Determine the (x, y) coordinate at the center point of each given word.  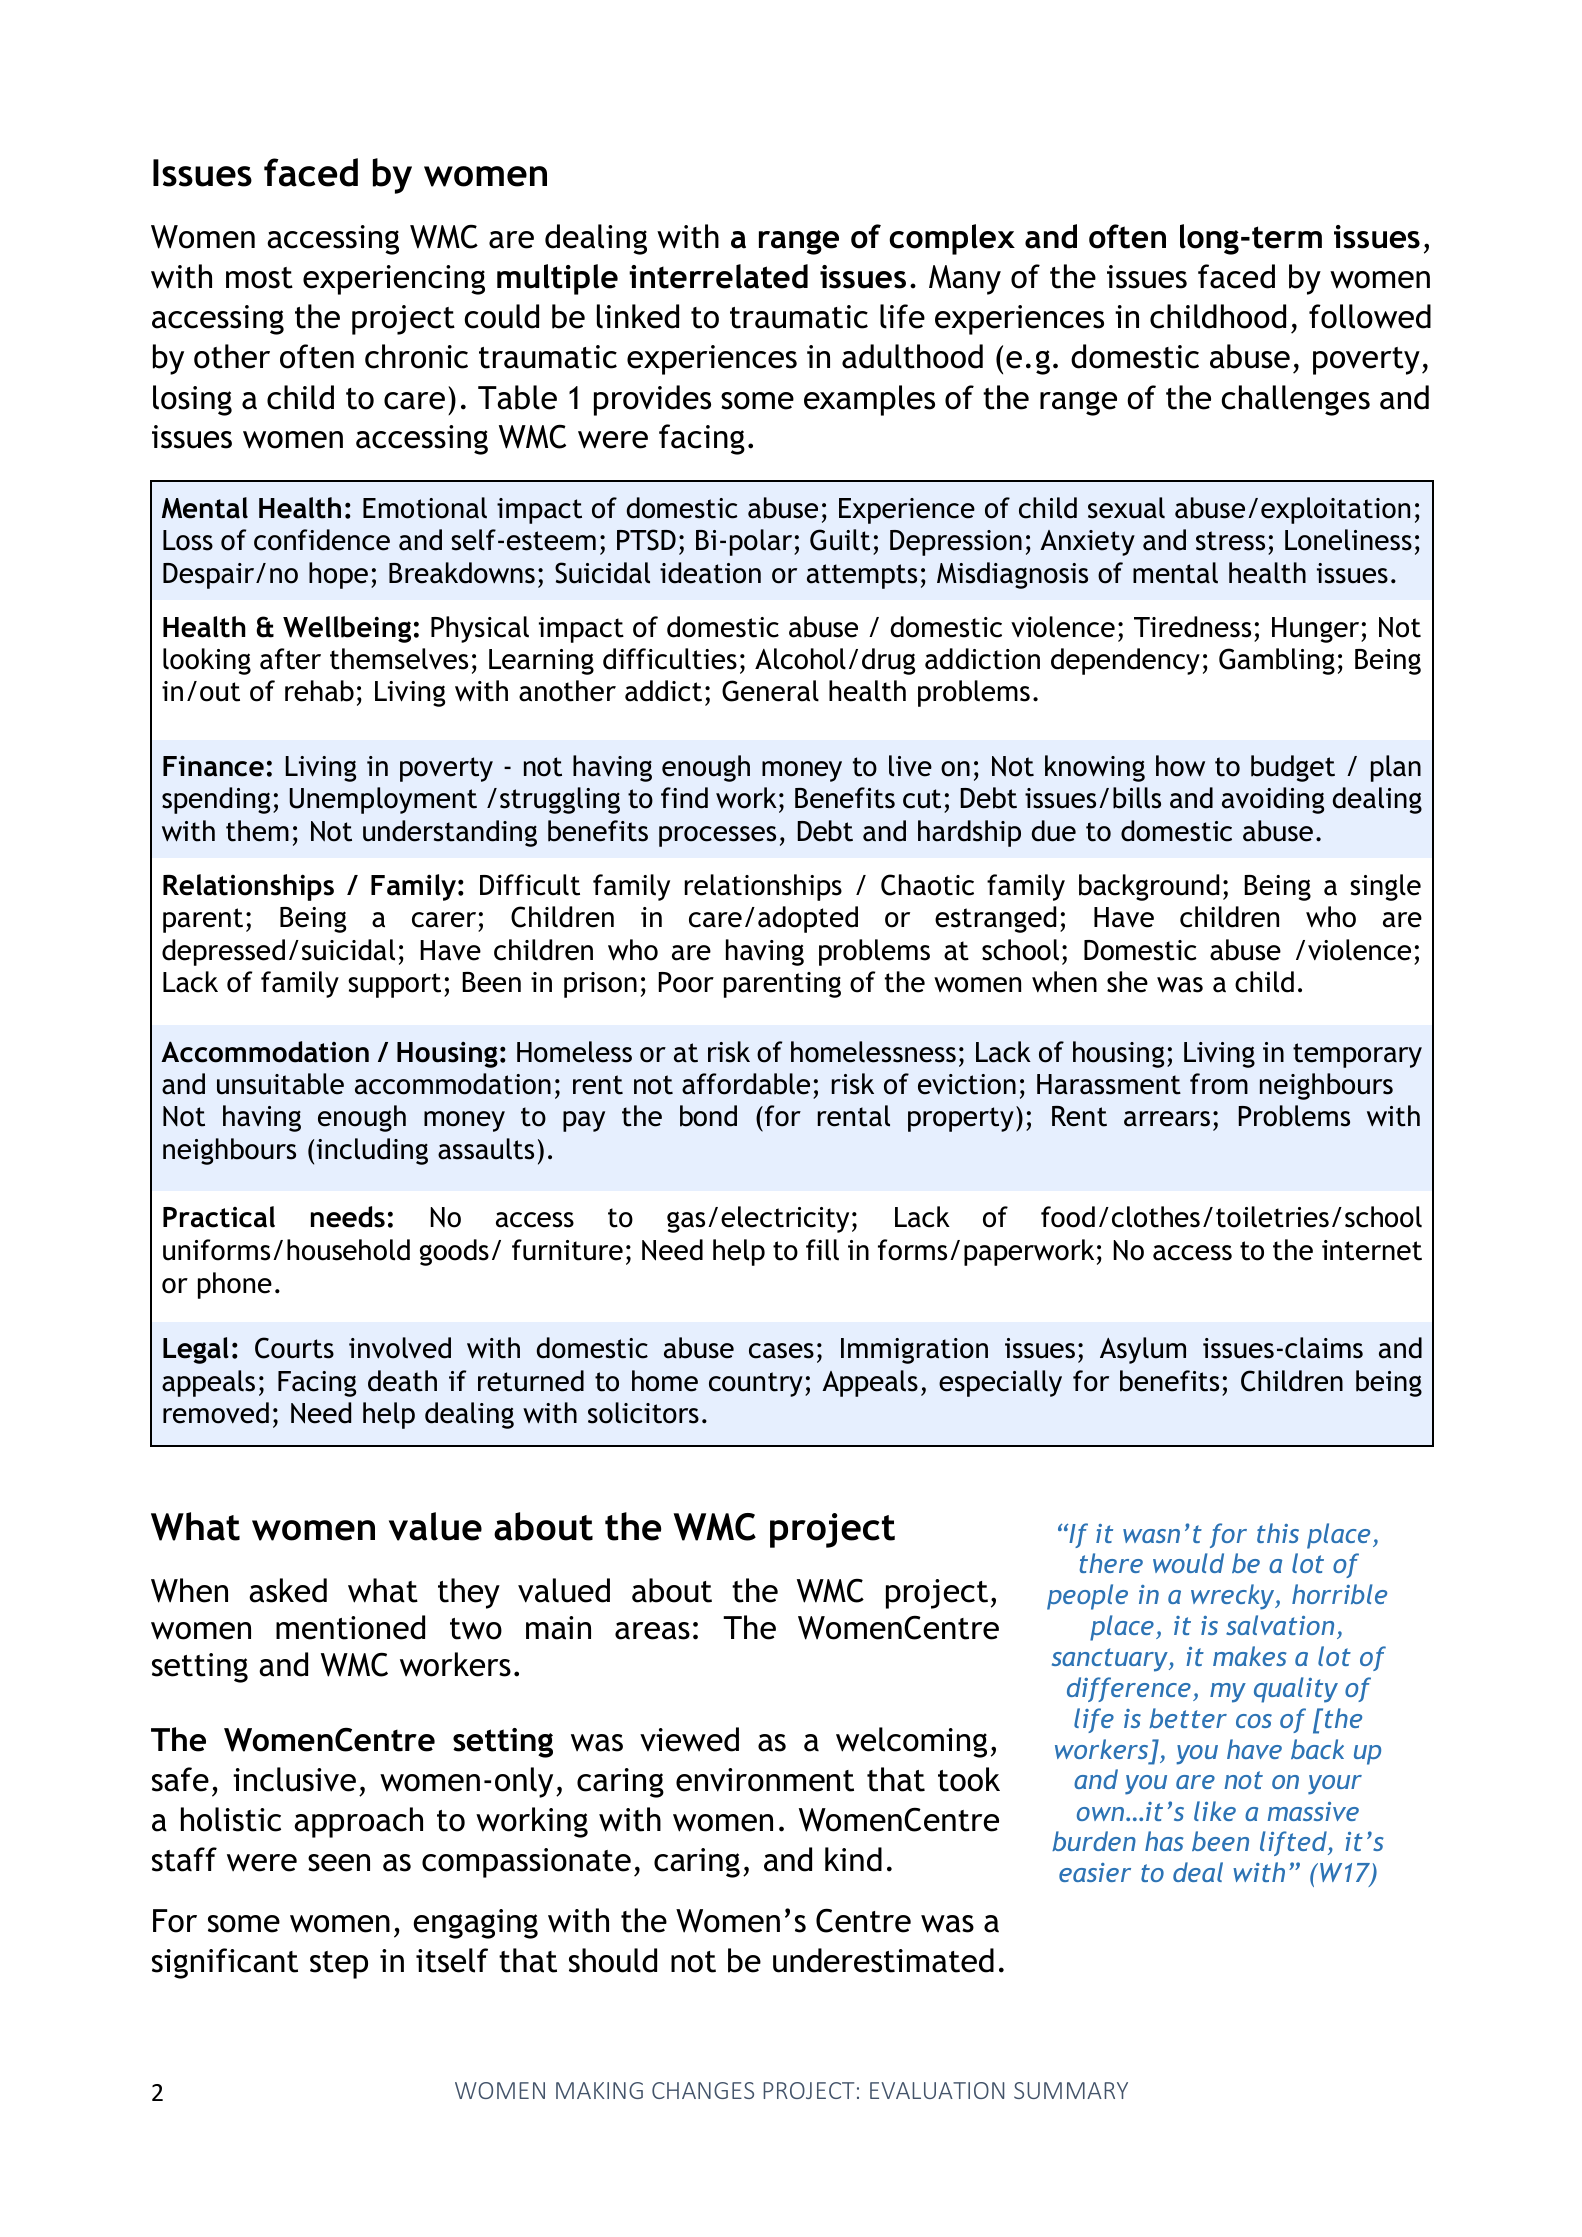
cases (781, 1351)
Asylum (1143, 1350)
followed (1370, 316)
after (290, 659)
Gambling (1277, 661)
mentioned (350, 1627)
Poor (686, 982)
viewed (689, 1739)
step (339, 1965)
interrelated (718, 276)
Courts (294, 1348)
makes (1250, 1656)
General (770, 691)
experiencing (394, 280)
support (394, 985)
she (1127, 982)
